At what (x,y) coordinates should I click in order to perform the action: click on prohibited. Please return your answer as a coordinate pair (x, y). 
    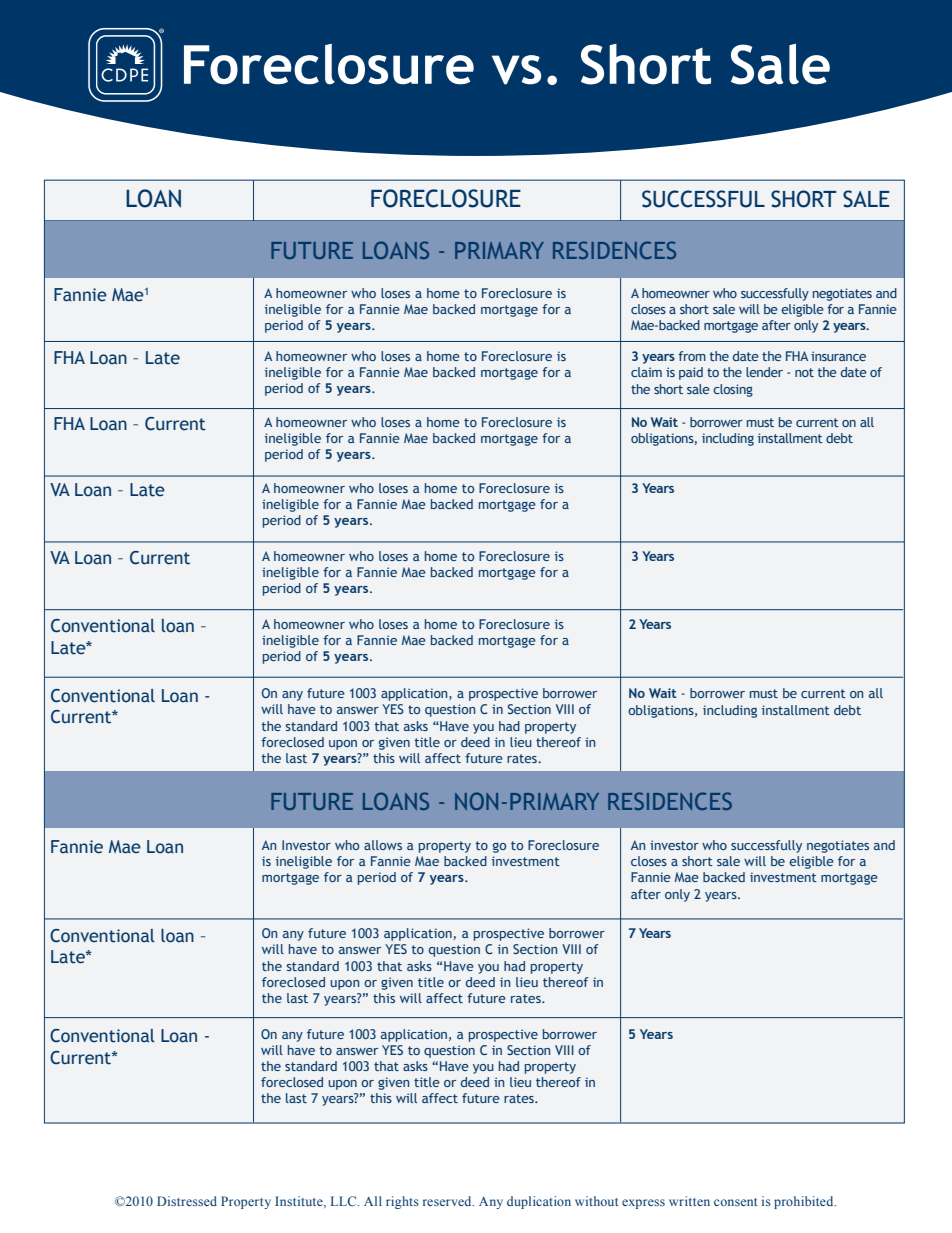
    Looking at the image, I should click on (805, 1202).
